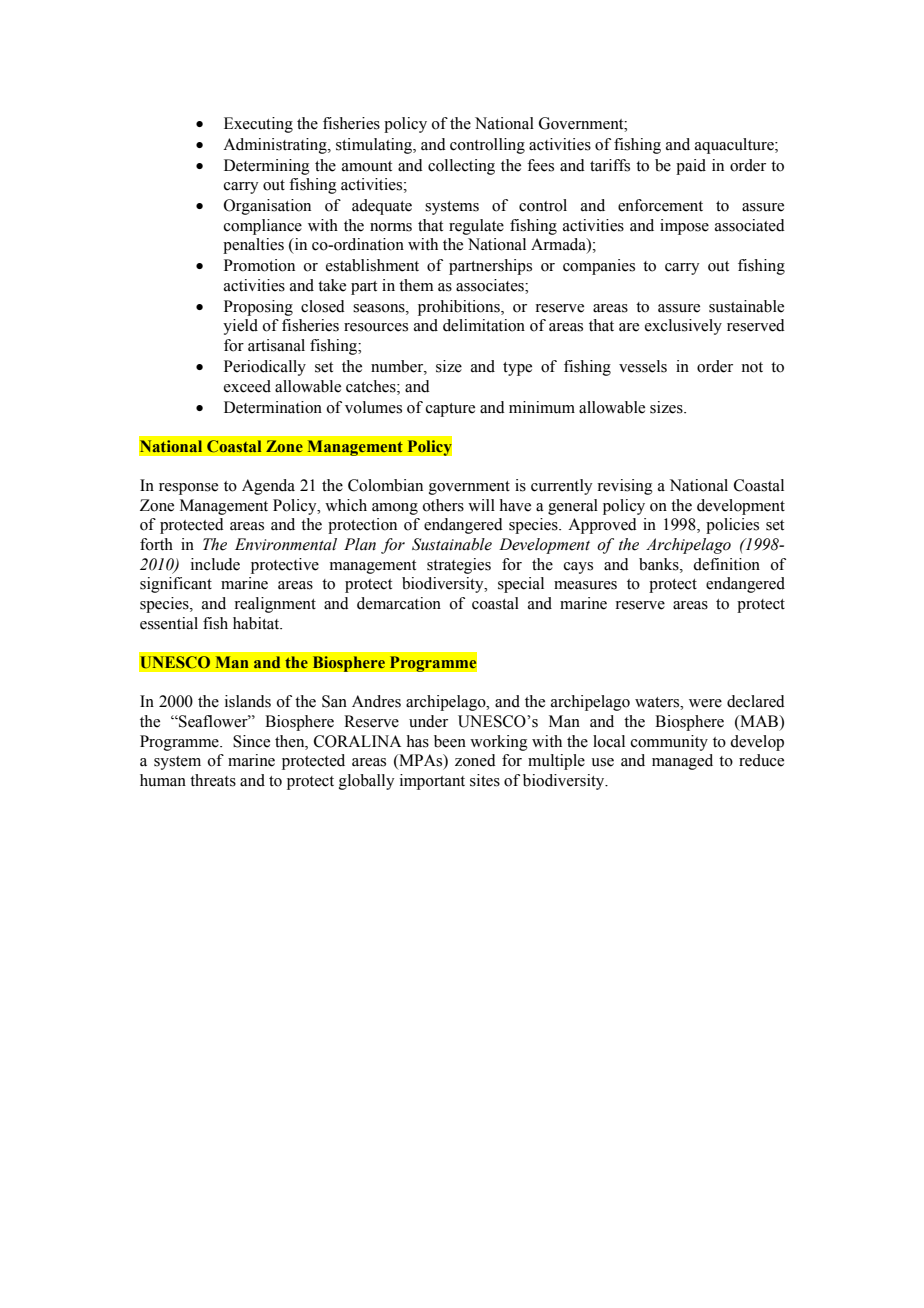 The width and height of the page is (924, 1308). What do you see at coordinates (461, 167) in the page?
I see `collecting` at bounding box center [461, 167].
